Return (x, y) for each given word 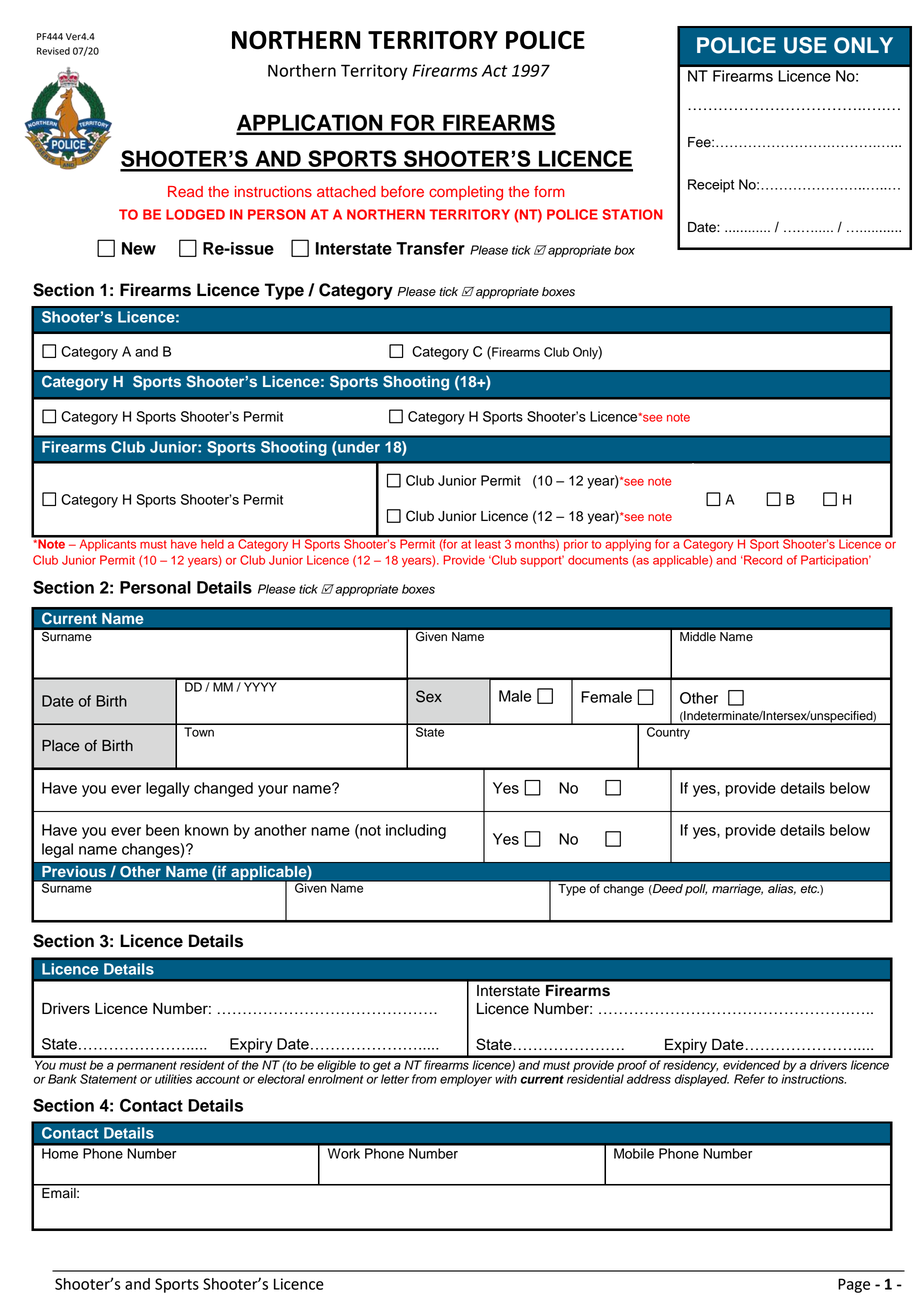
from (424, 1079)
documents (598, 560)
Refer (749, 1079)
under (358, 447)
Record (762, 560)
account (218, 1079)
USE (805, 45)
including (416, 831)
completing (466, 193)
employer (466, 1080)
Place (60, 746)
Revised (53, 51)
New (139, 248)
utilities (173, 1079)
